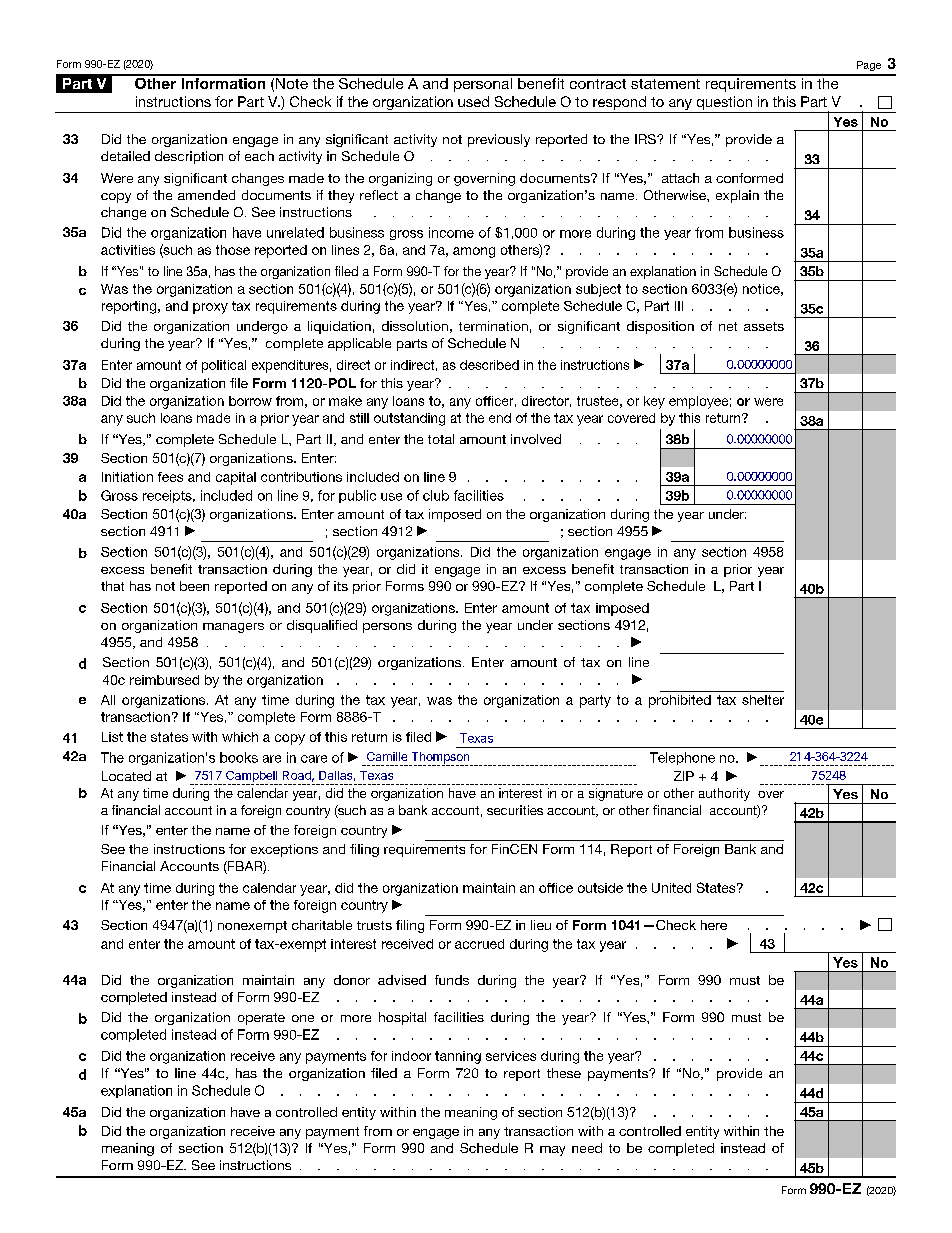 Image resolution: width=952 pixels, height=1233 pixels. I want to click on description, so click(189, 157).
